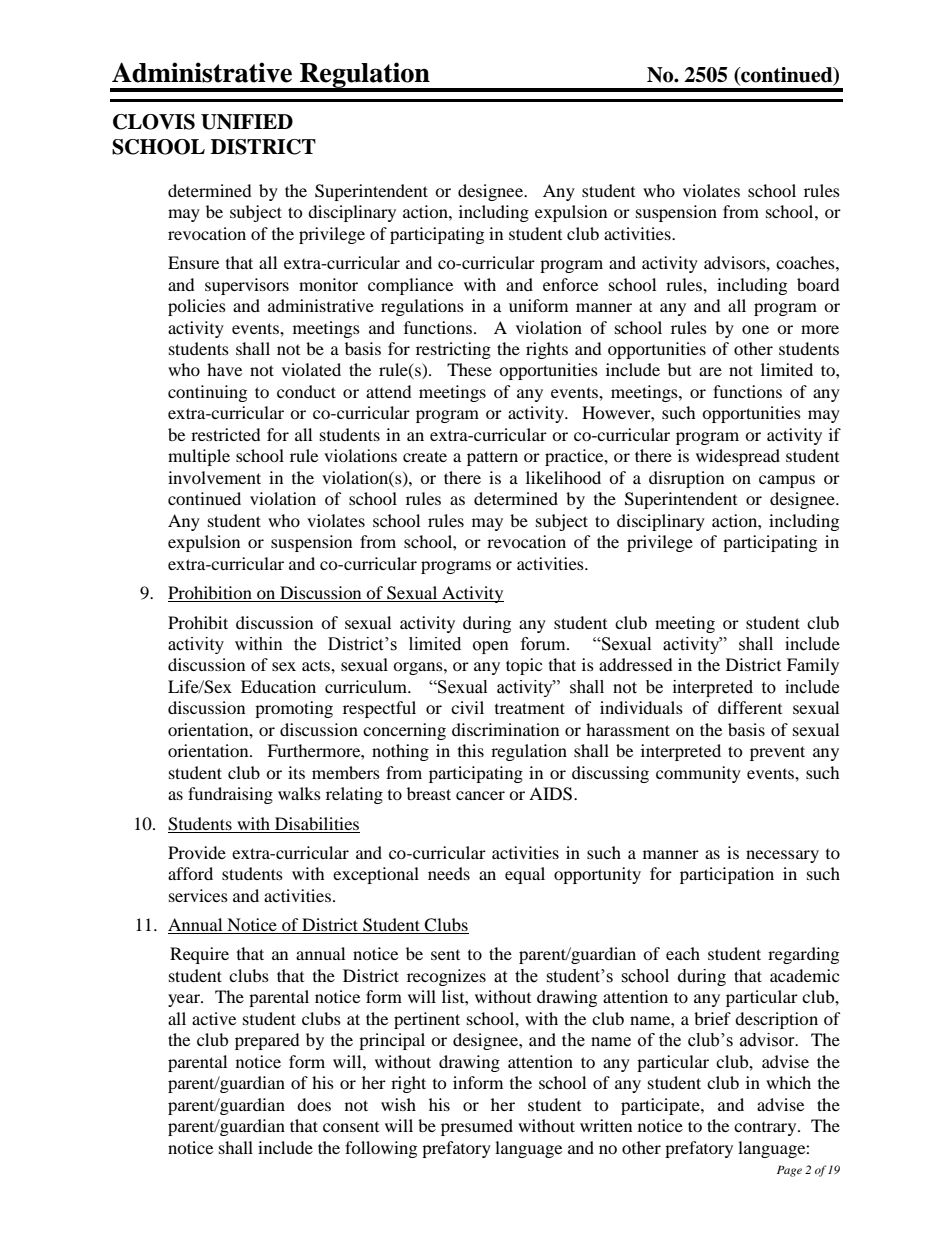 This image has height=1233, width=952. I want to click on community, so click(698, 774).
